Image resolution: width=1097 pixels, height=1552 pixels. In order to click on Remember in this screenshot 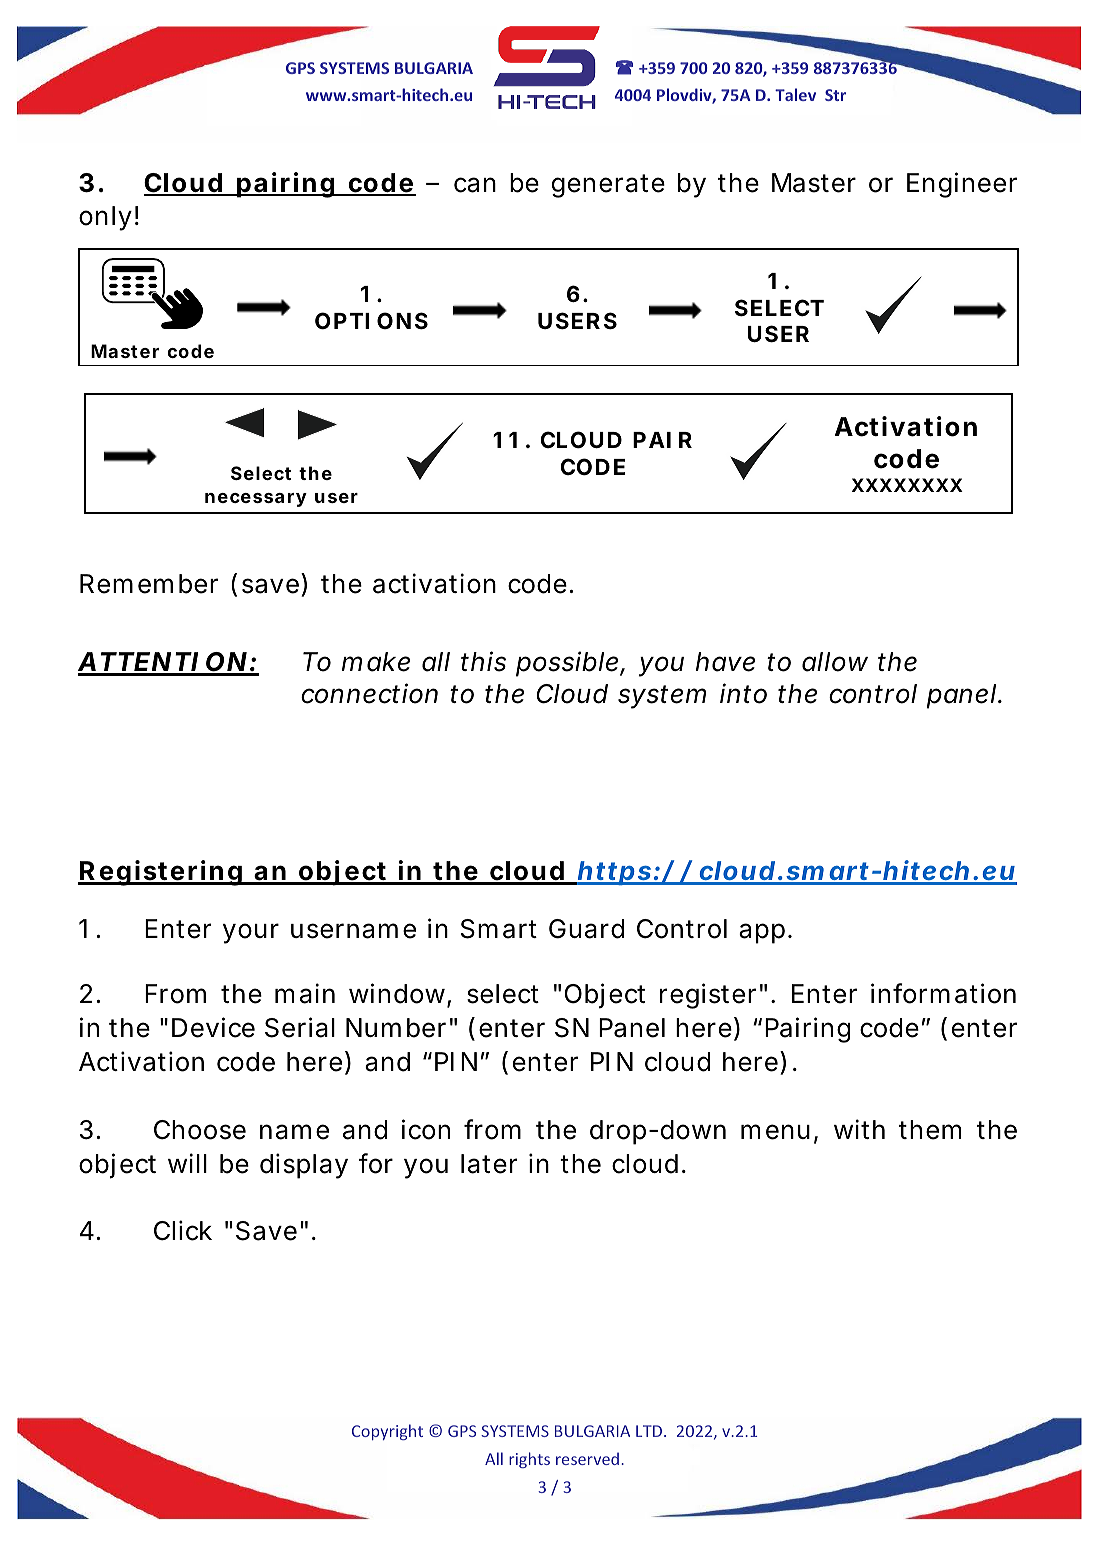, I will do `click(149, 584)`.
